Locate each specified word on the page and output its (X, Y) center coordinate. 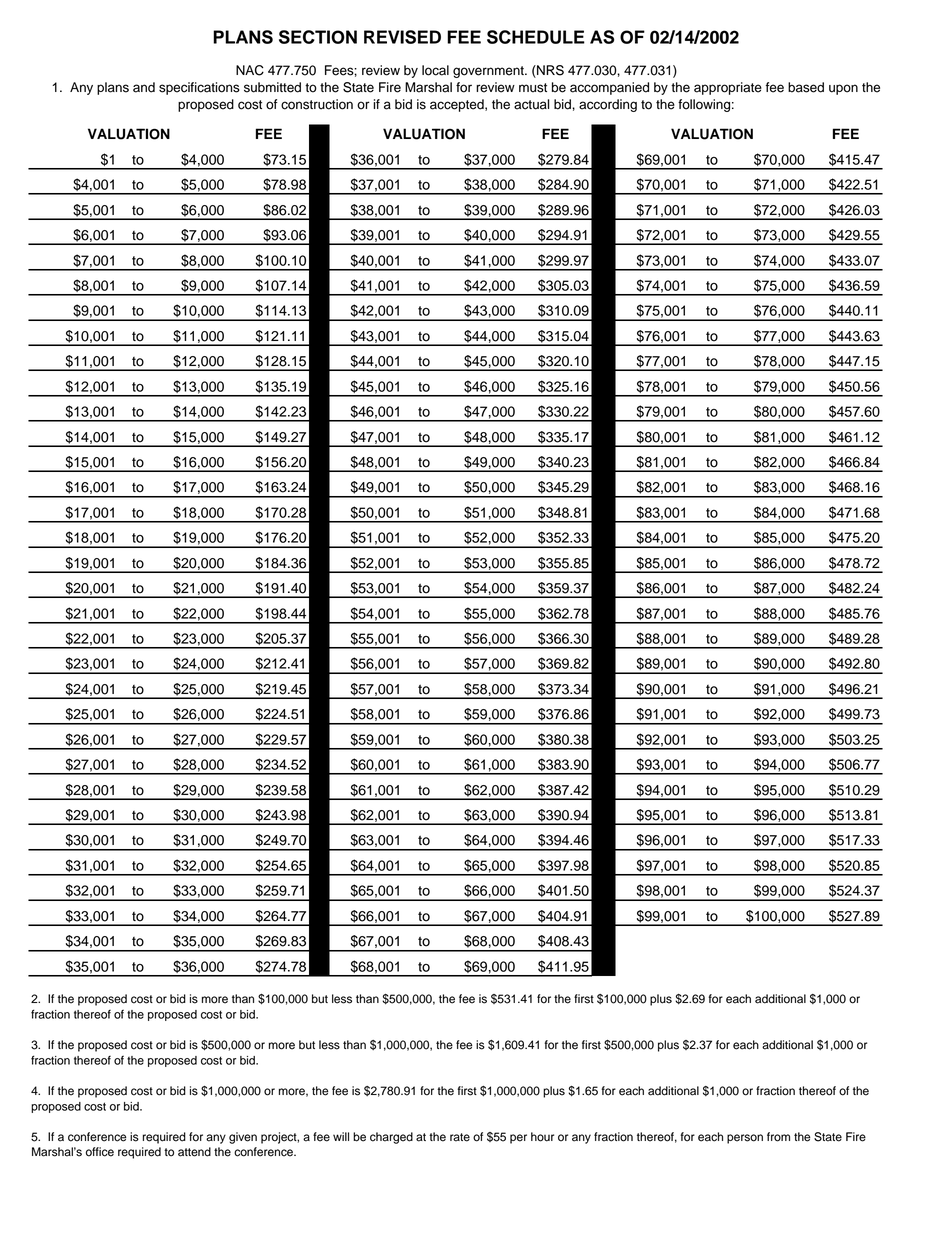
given (243, 1138)
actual (531, 104)
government (489, 72)
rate (460, 1137)
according (608, 105)
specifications (199, 88)
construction (317, 104)
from (778, 1137)
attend (194, 1152)
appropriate (728, 88)
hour (542, 1137)
